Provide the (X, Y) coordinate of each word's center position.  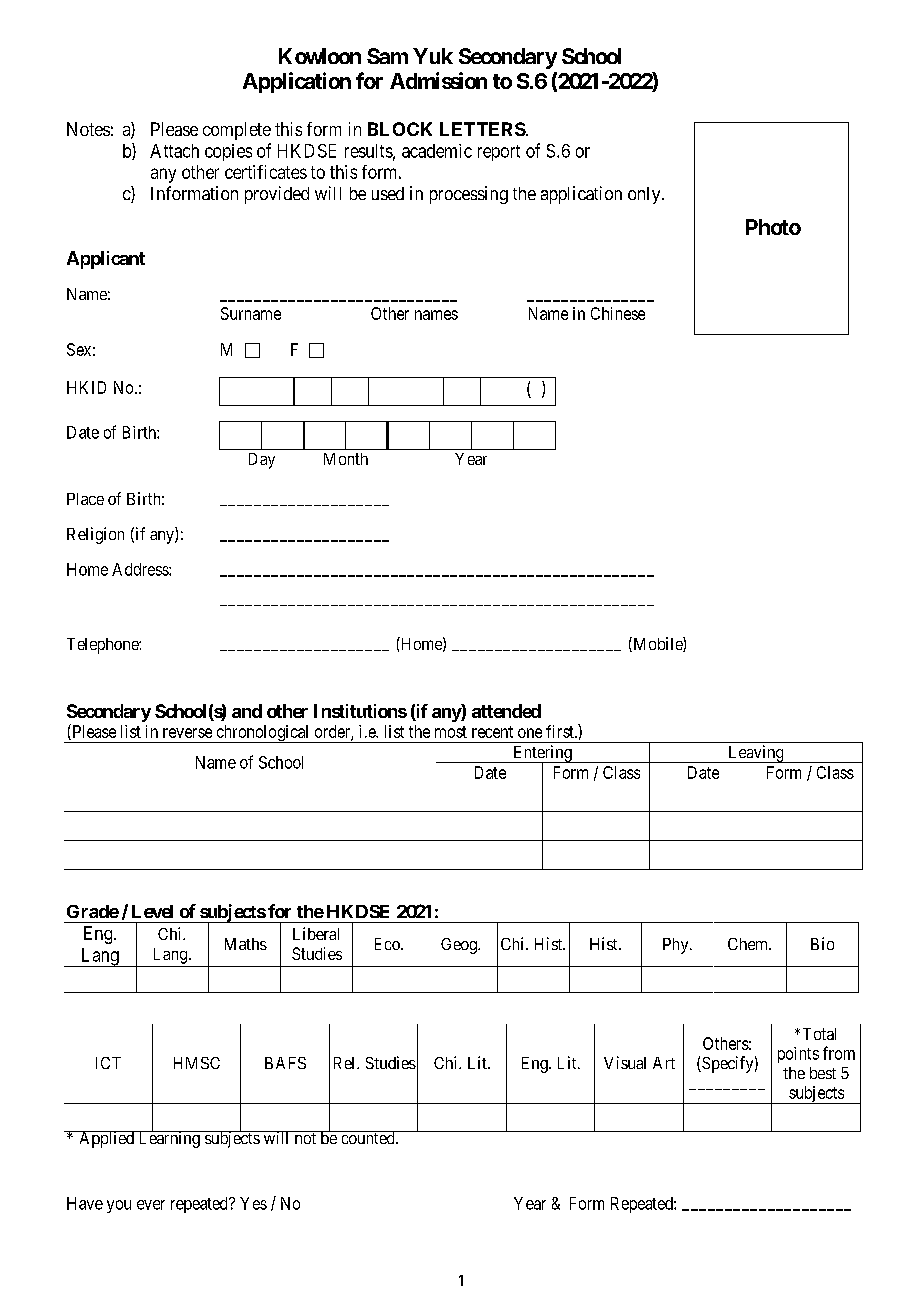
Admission (438, 80)
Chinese (618, 313)
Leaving (756, 754)
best (823, 1073)
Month (346, 459)
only (645, 195)
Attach (174, 151)
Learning (169, 1139)
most (451, 732)
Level (152, 911)
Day (262, 461)
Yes (253, 1203)
